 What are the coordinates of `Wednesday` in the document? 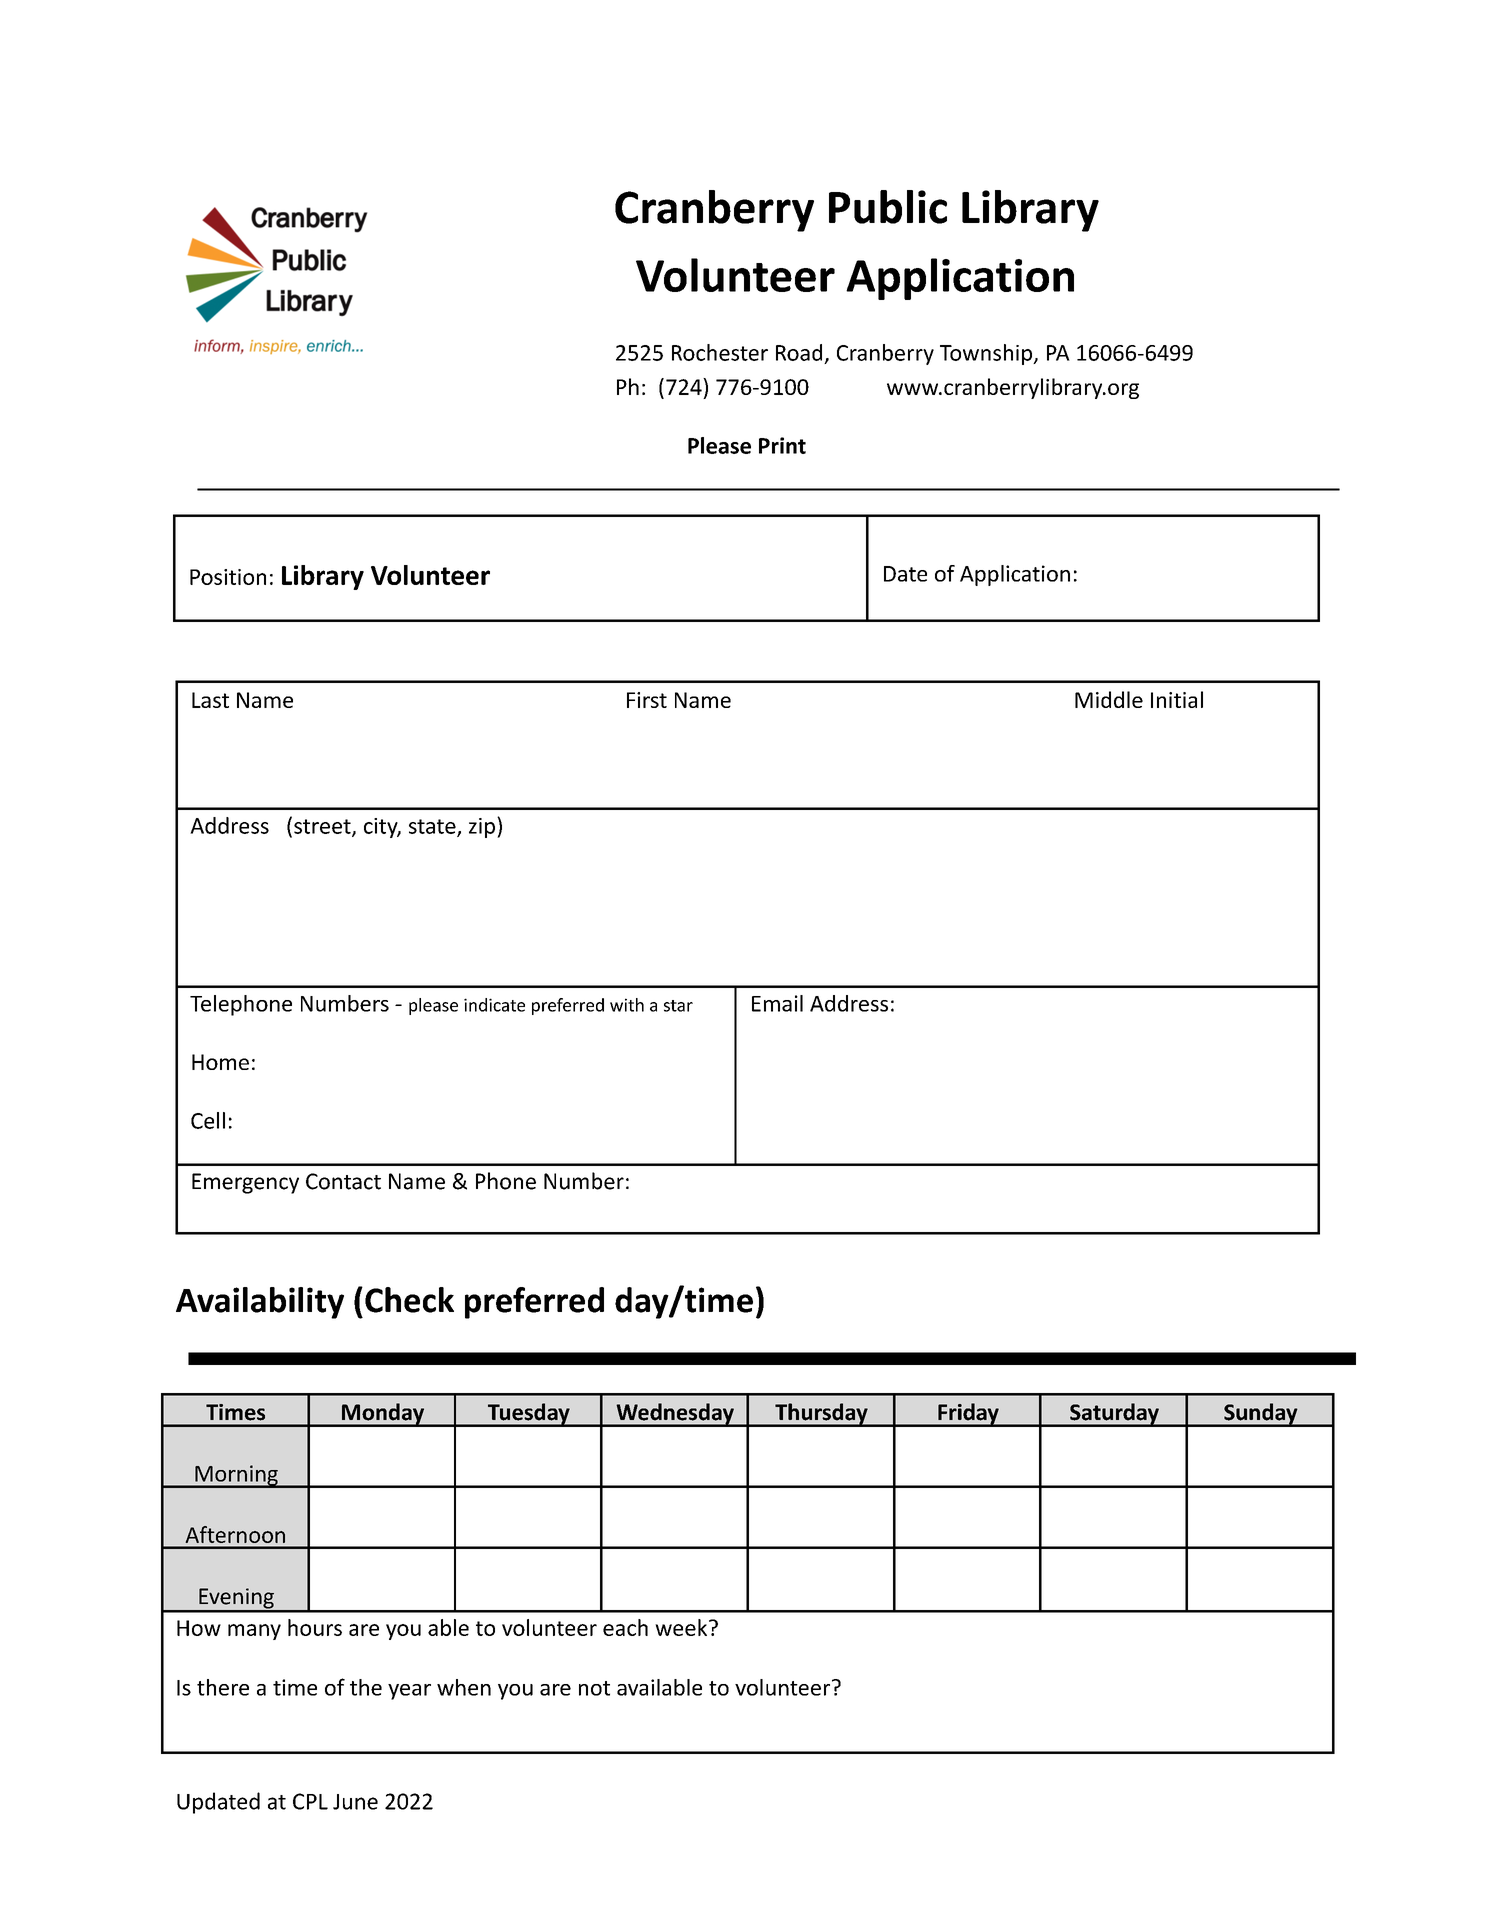 It's located at (675, 1415).
